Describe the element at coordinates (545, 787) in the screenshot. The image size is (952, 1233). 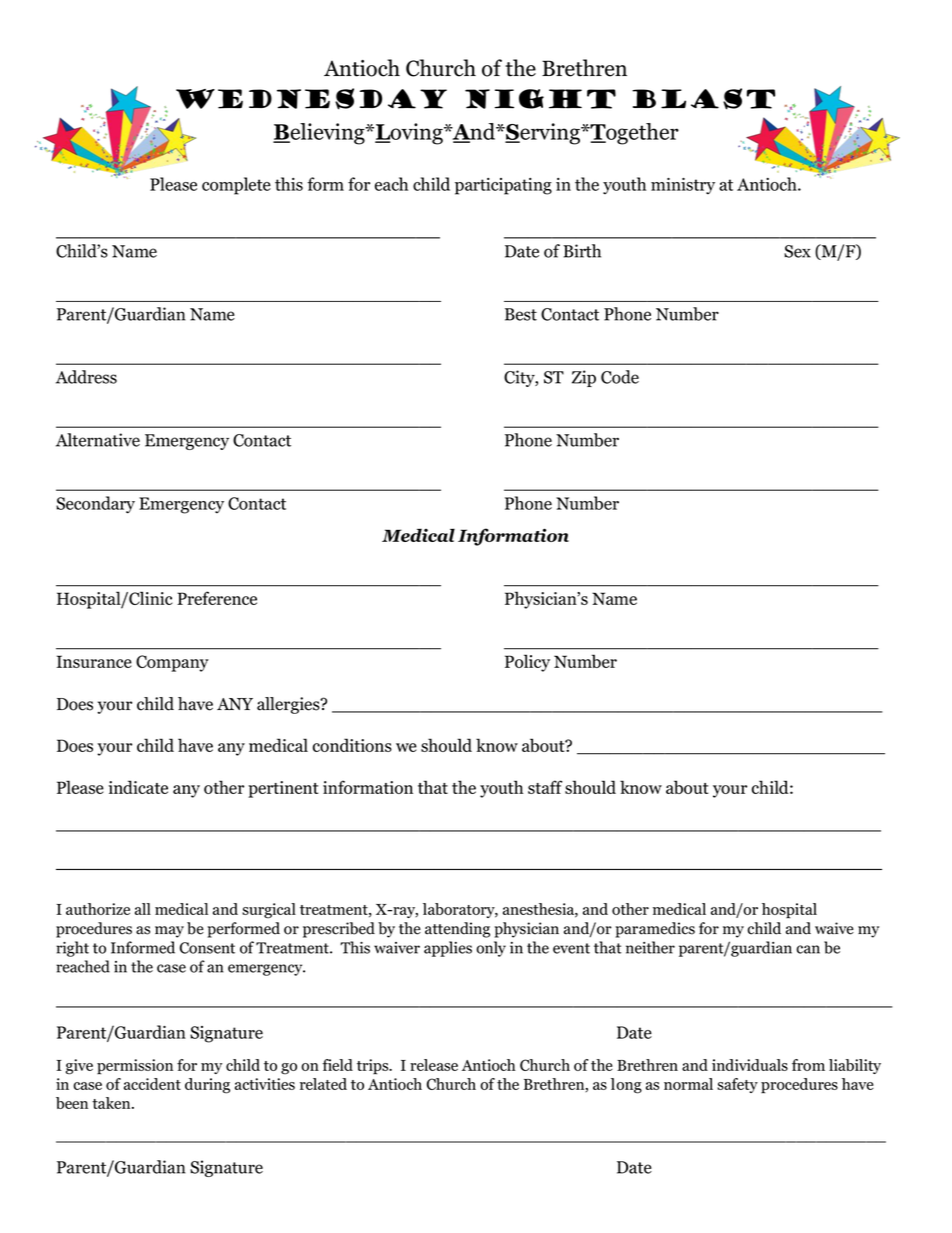
I see `staff` at that location.
